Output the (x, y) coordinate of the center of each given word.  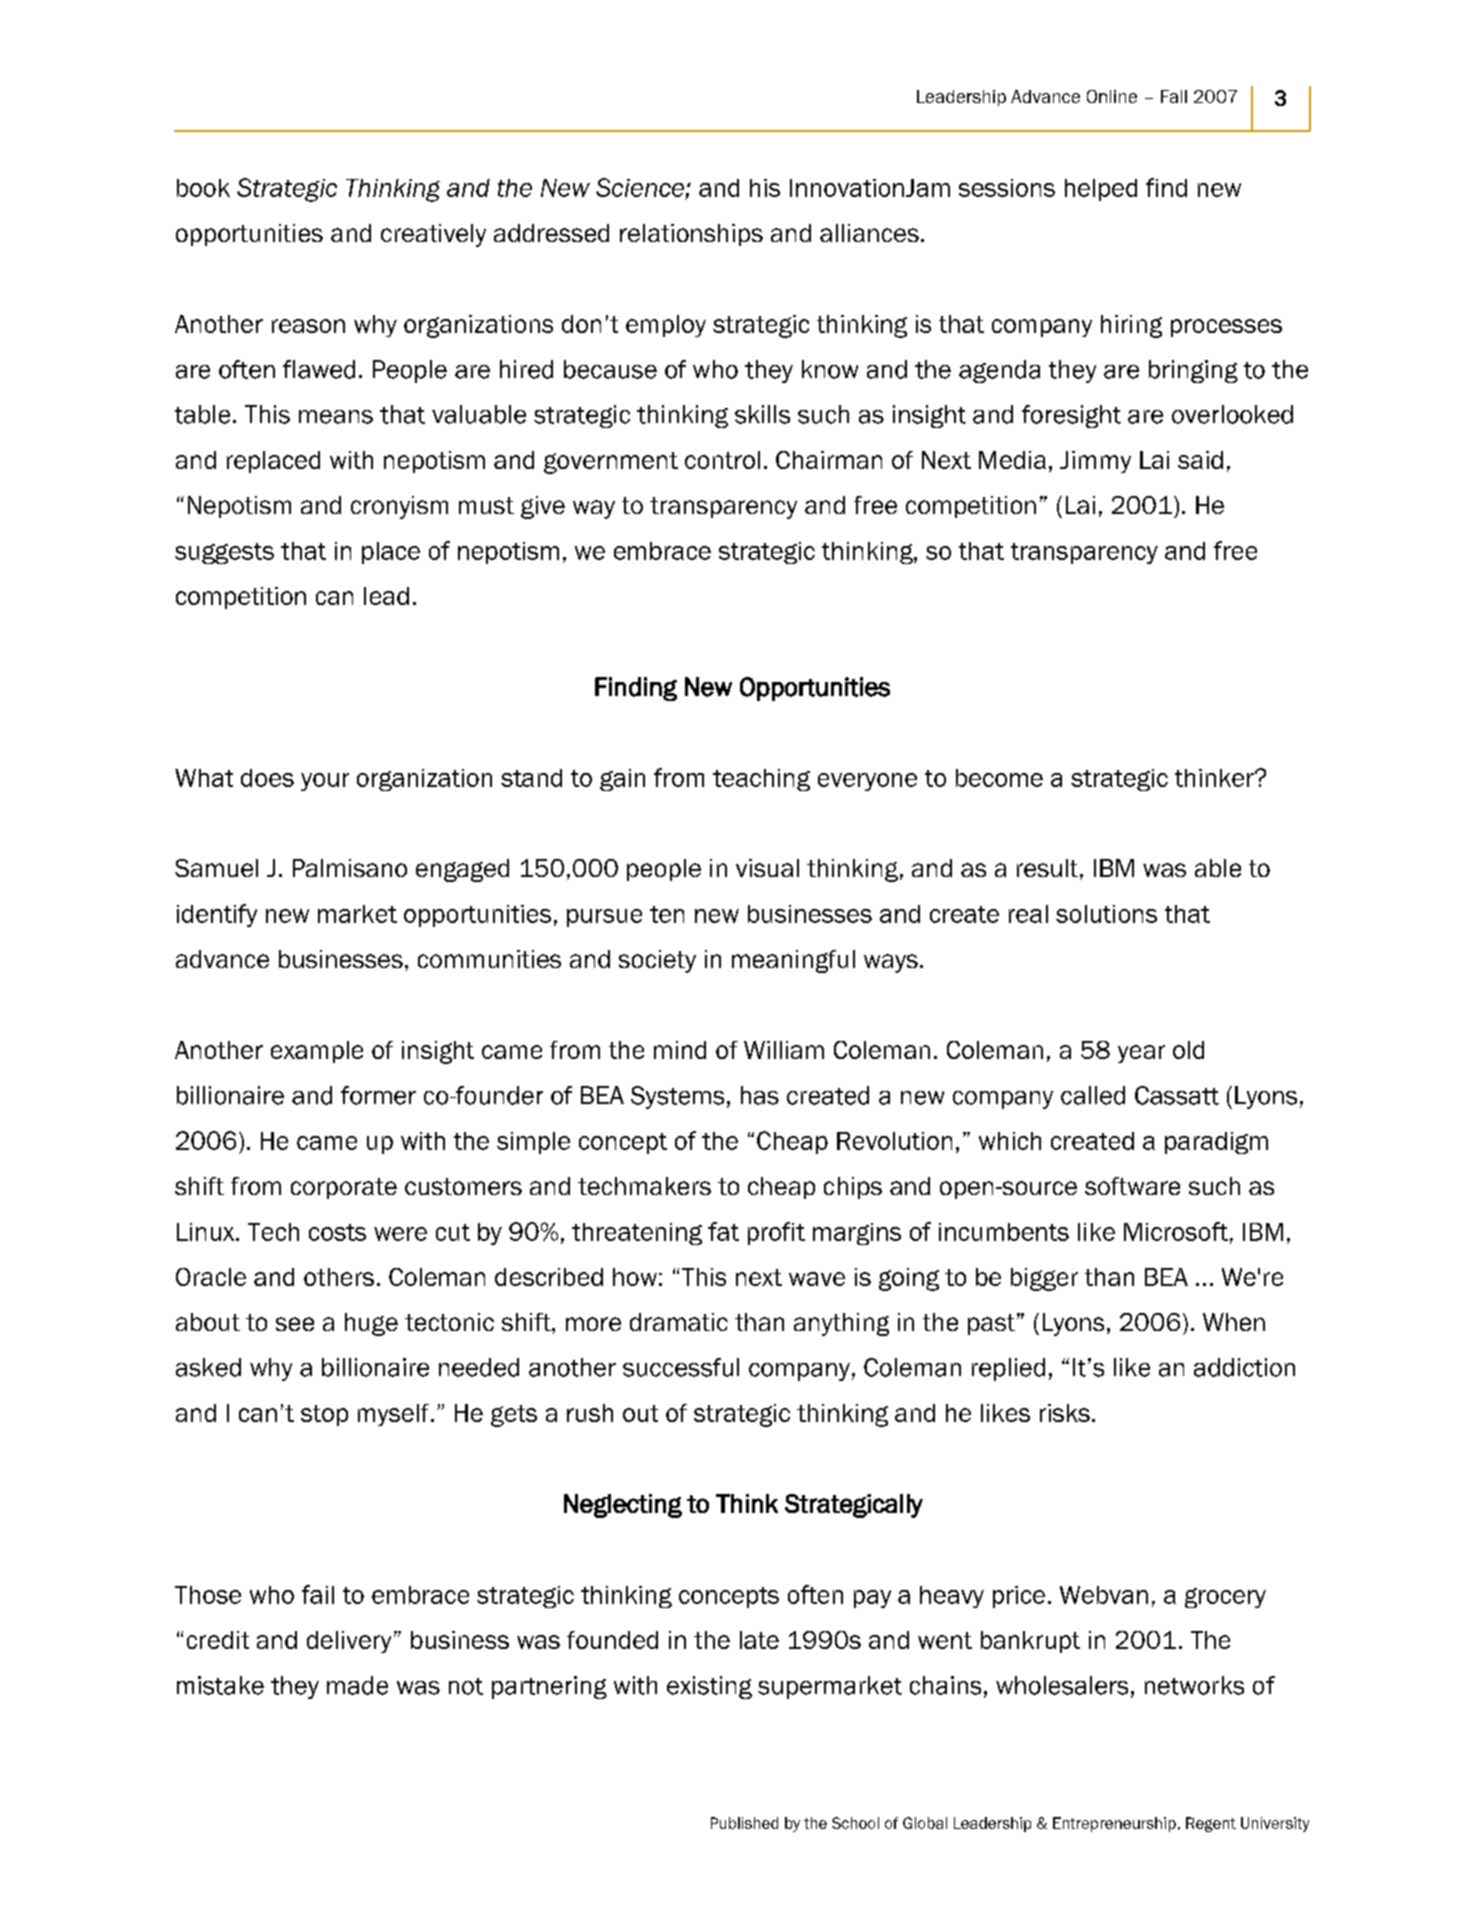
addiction (1244, 1367)
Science (640, 187)
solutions (1106, 914)
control (722, 460)
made (357, 1685)
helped (1101, 190)
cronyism (399, 507)
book (203, 188)
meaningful (793, 961)
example (317, 1052)
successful (681, 1367)
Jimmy (1095, 462)
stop (324, 1415)
